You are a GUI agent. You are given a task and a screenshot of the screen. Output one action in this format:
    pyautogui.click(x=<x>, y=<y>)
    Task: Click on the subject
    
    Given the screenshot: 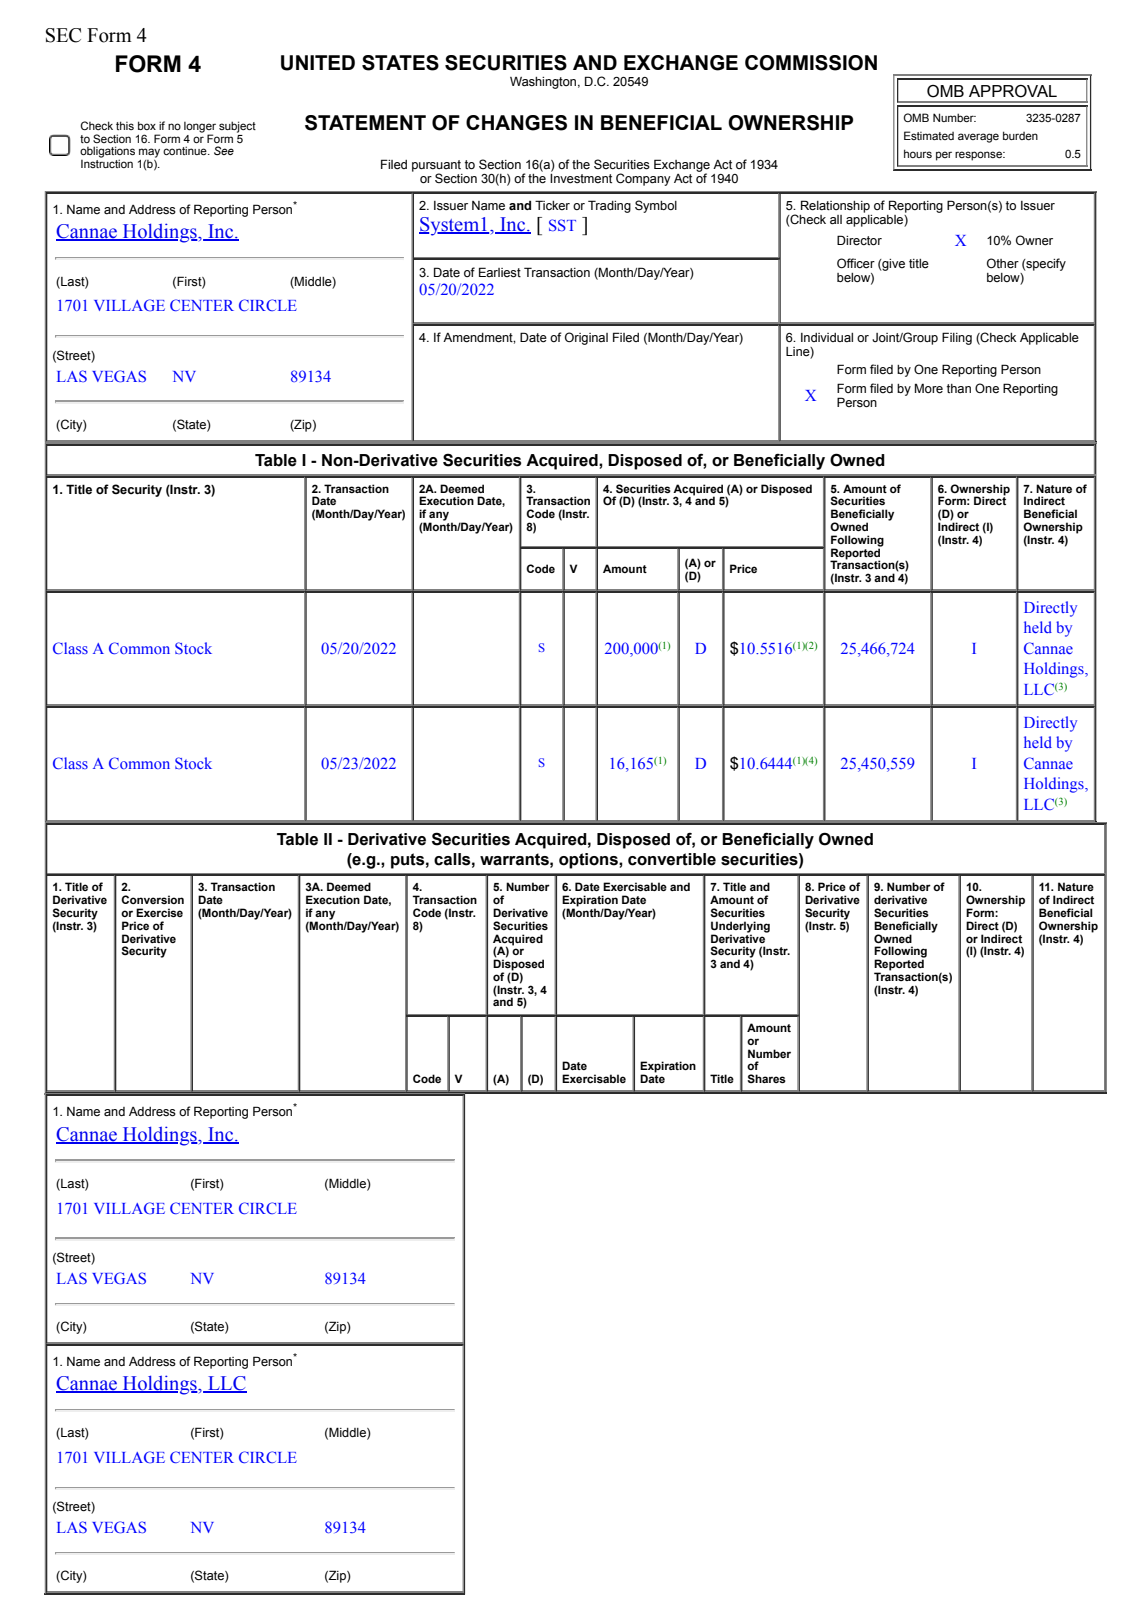 What is the action you would take?
    pyautogui.click(x=237, y=127)
